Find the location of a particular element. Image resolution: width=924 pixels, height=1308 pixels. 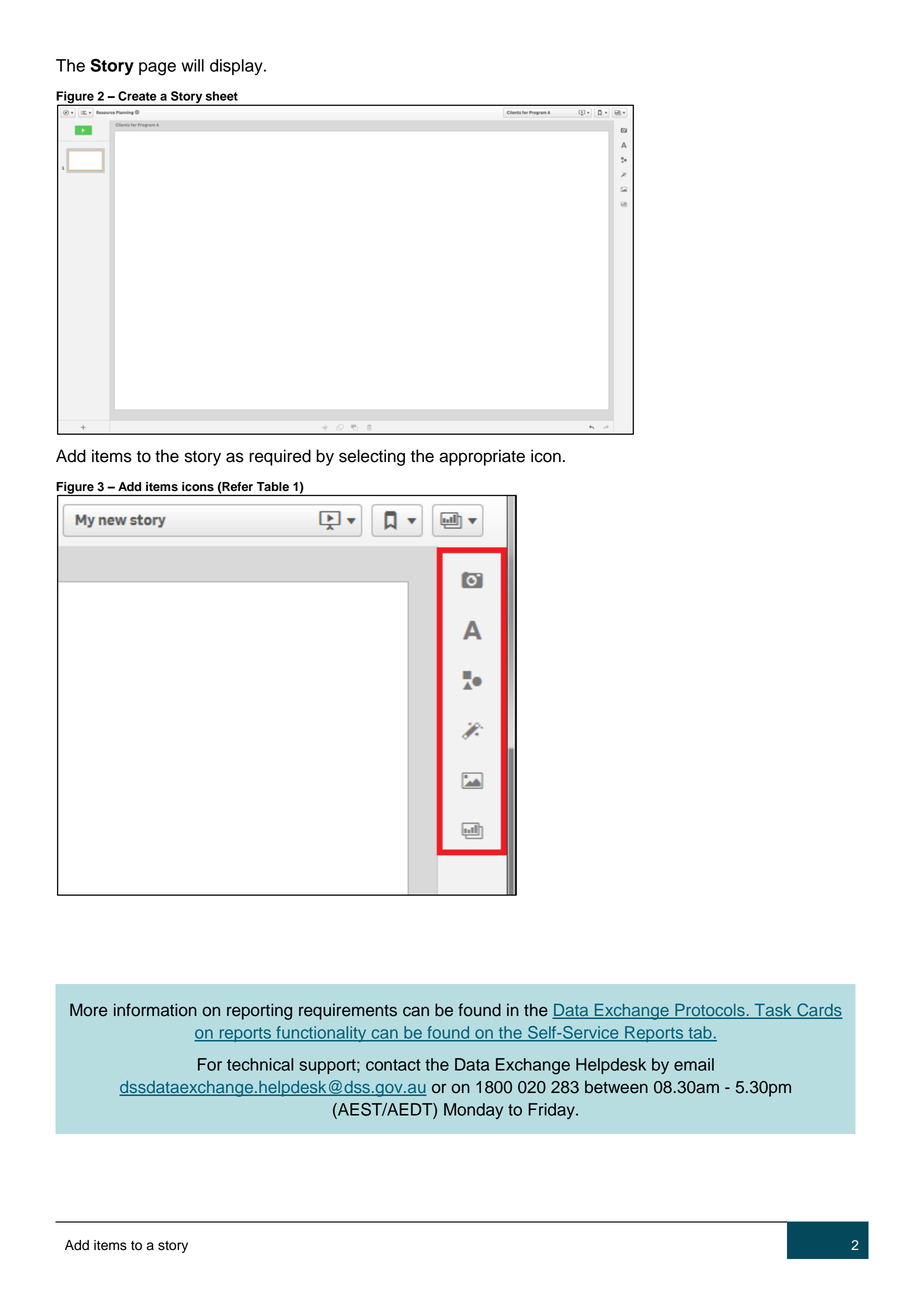

appropriate is located at coordinates (482, 457).
